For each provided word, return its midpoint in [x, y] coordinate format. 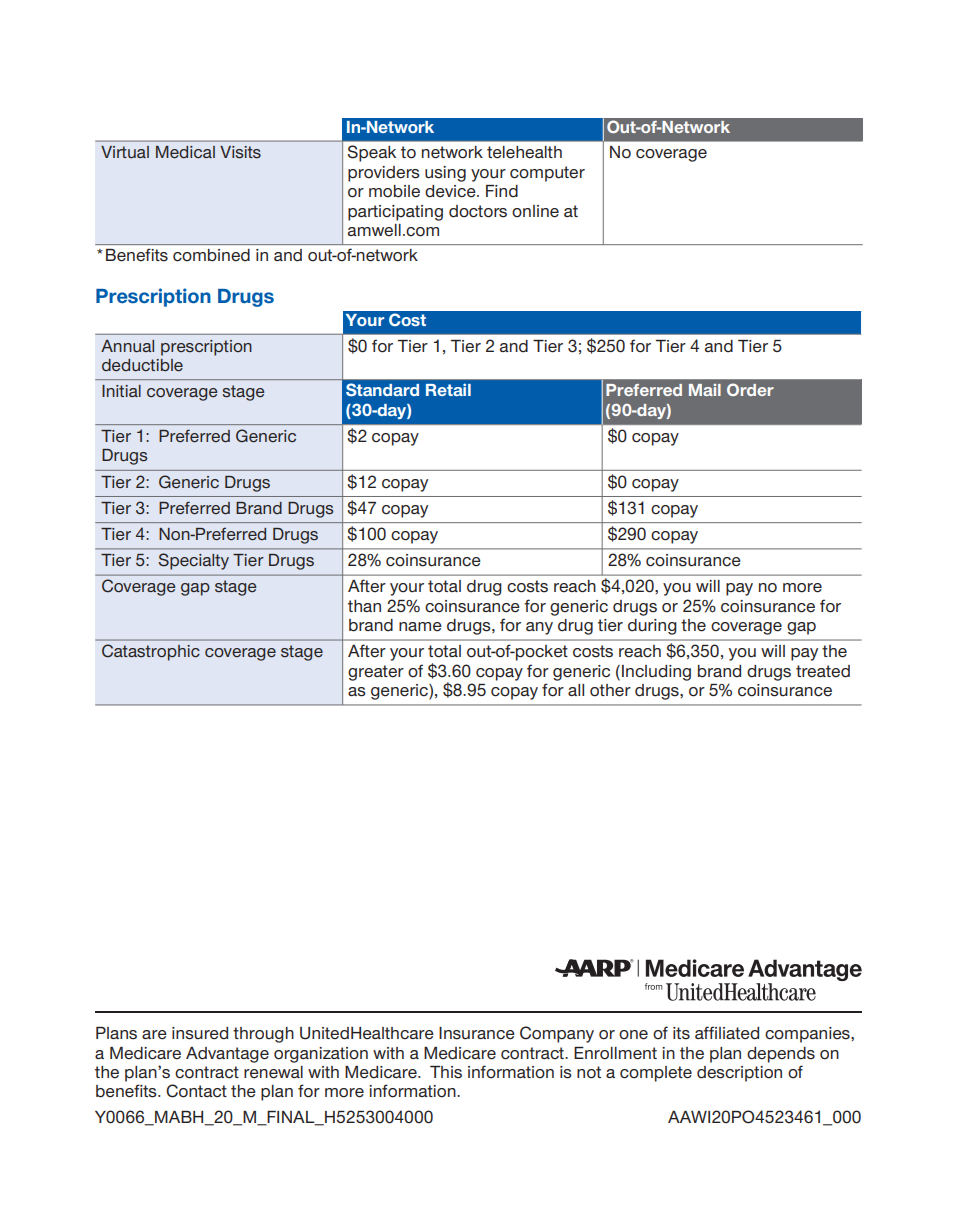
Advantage [227, 1055]
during [652, 627]
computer [547, 174]
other [610, 690]
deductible [142, 365]
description [739, 1074]
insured [200, 1033]
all [576, 690]
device [451, 191]
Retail [448, 389]
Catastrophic [151, 652]
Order [750, 389]
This [446, 1072]
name [420, 627]
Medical [185, 152]
